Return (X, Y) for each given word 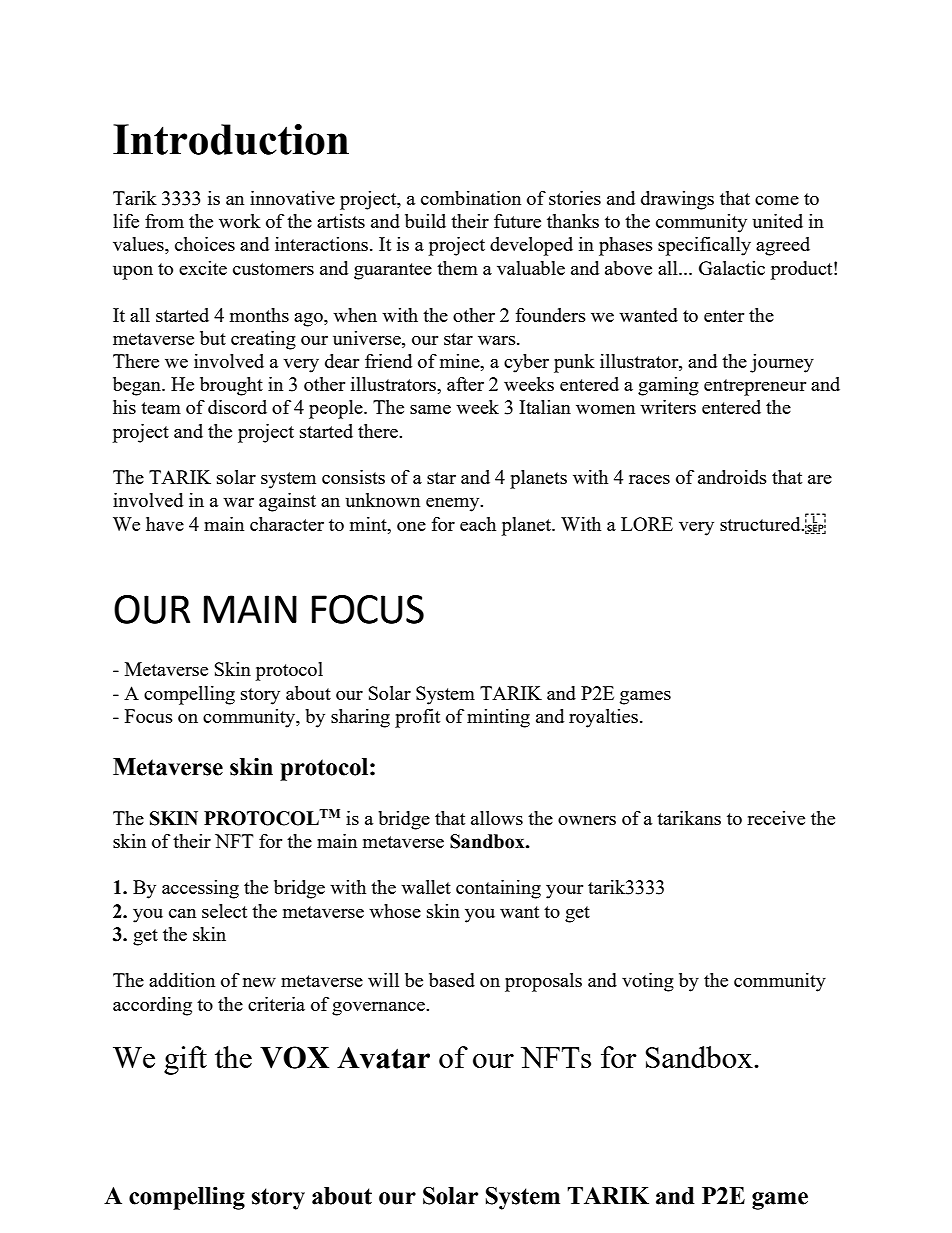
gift (185, 1060)
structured (761, 524)
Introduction (231, 139)
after (465, 384)
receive (776, 818)
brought (231, 386)
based (452, 980)
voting (648, 982)
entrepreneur (755, 387)
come (777, 200)
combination (471, 198)
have (165, 524)
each (478, 524)
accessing (200, 889)
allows (497, 818)
